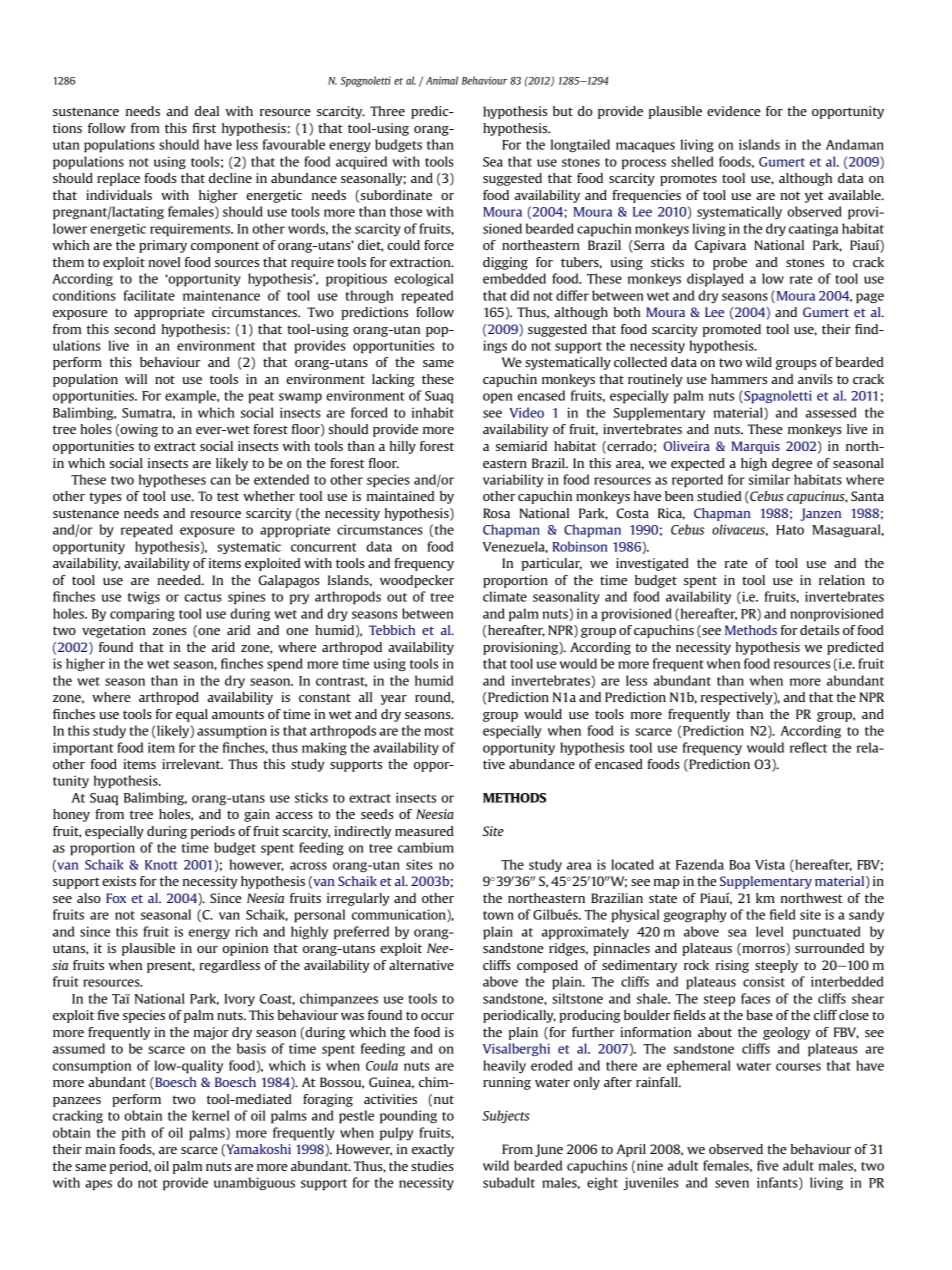 This page has width=952, height=1270. Describe the element at coordinates (739, 379) in the page. I see `hammers` at that location.
